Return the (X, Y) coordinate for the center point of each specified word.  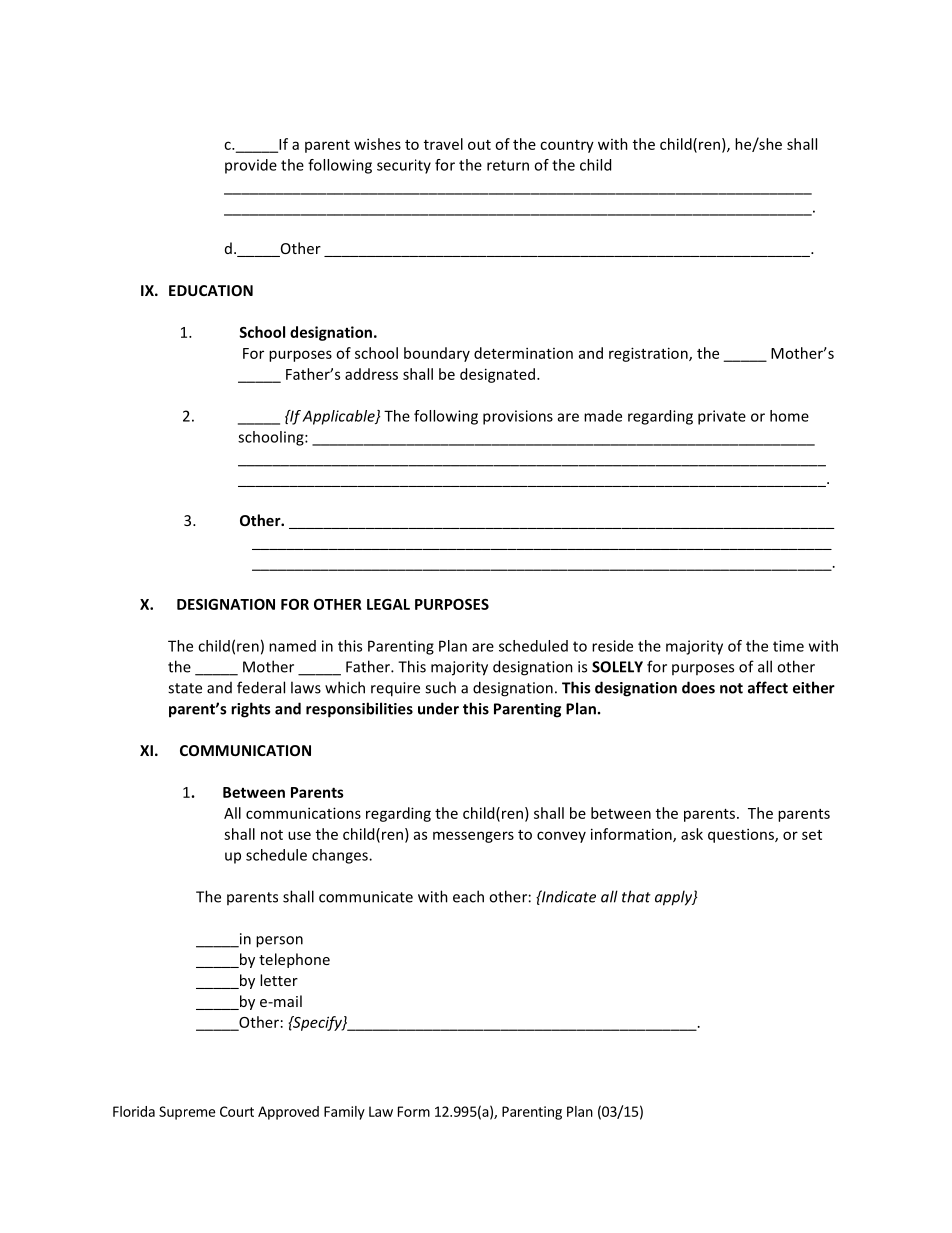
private (722, 417)
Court (237, 1111)
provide (251, 166)
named (292, 646)
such (440, 687)
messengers (473, 837)
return (508, 165)
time (788, 646)
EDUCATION (211, 290)
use (299, 835)
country (567, 146)
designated (499, 375)
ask (692, 834)
